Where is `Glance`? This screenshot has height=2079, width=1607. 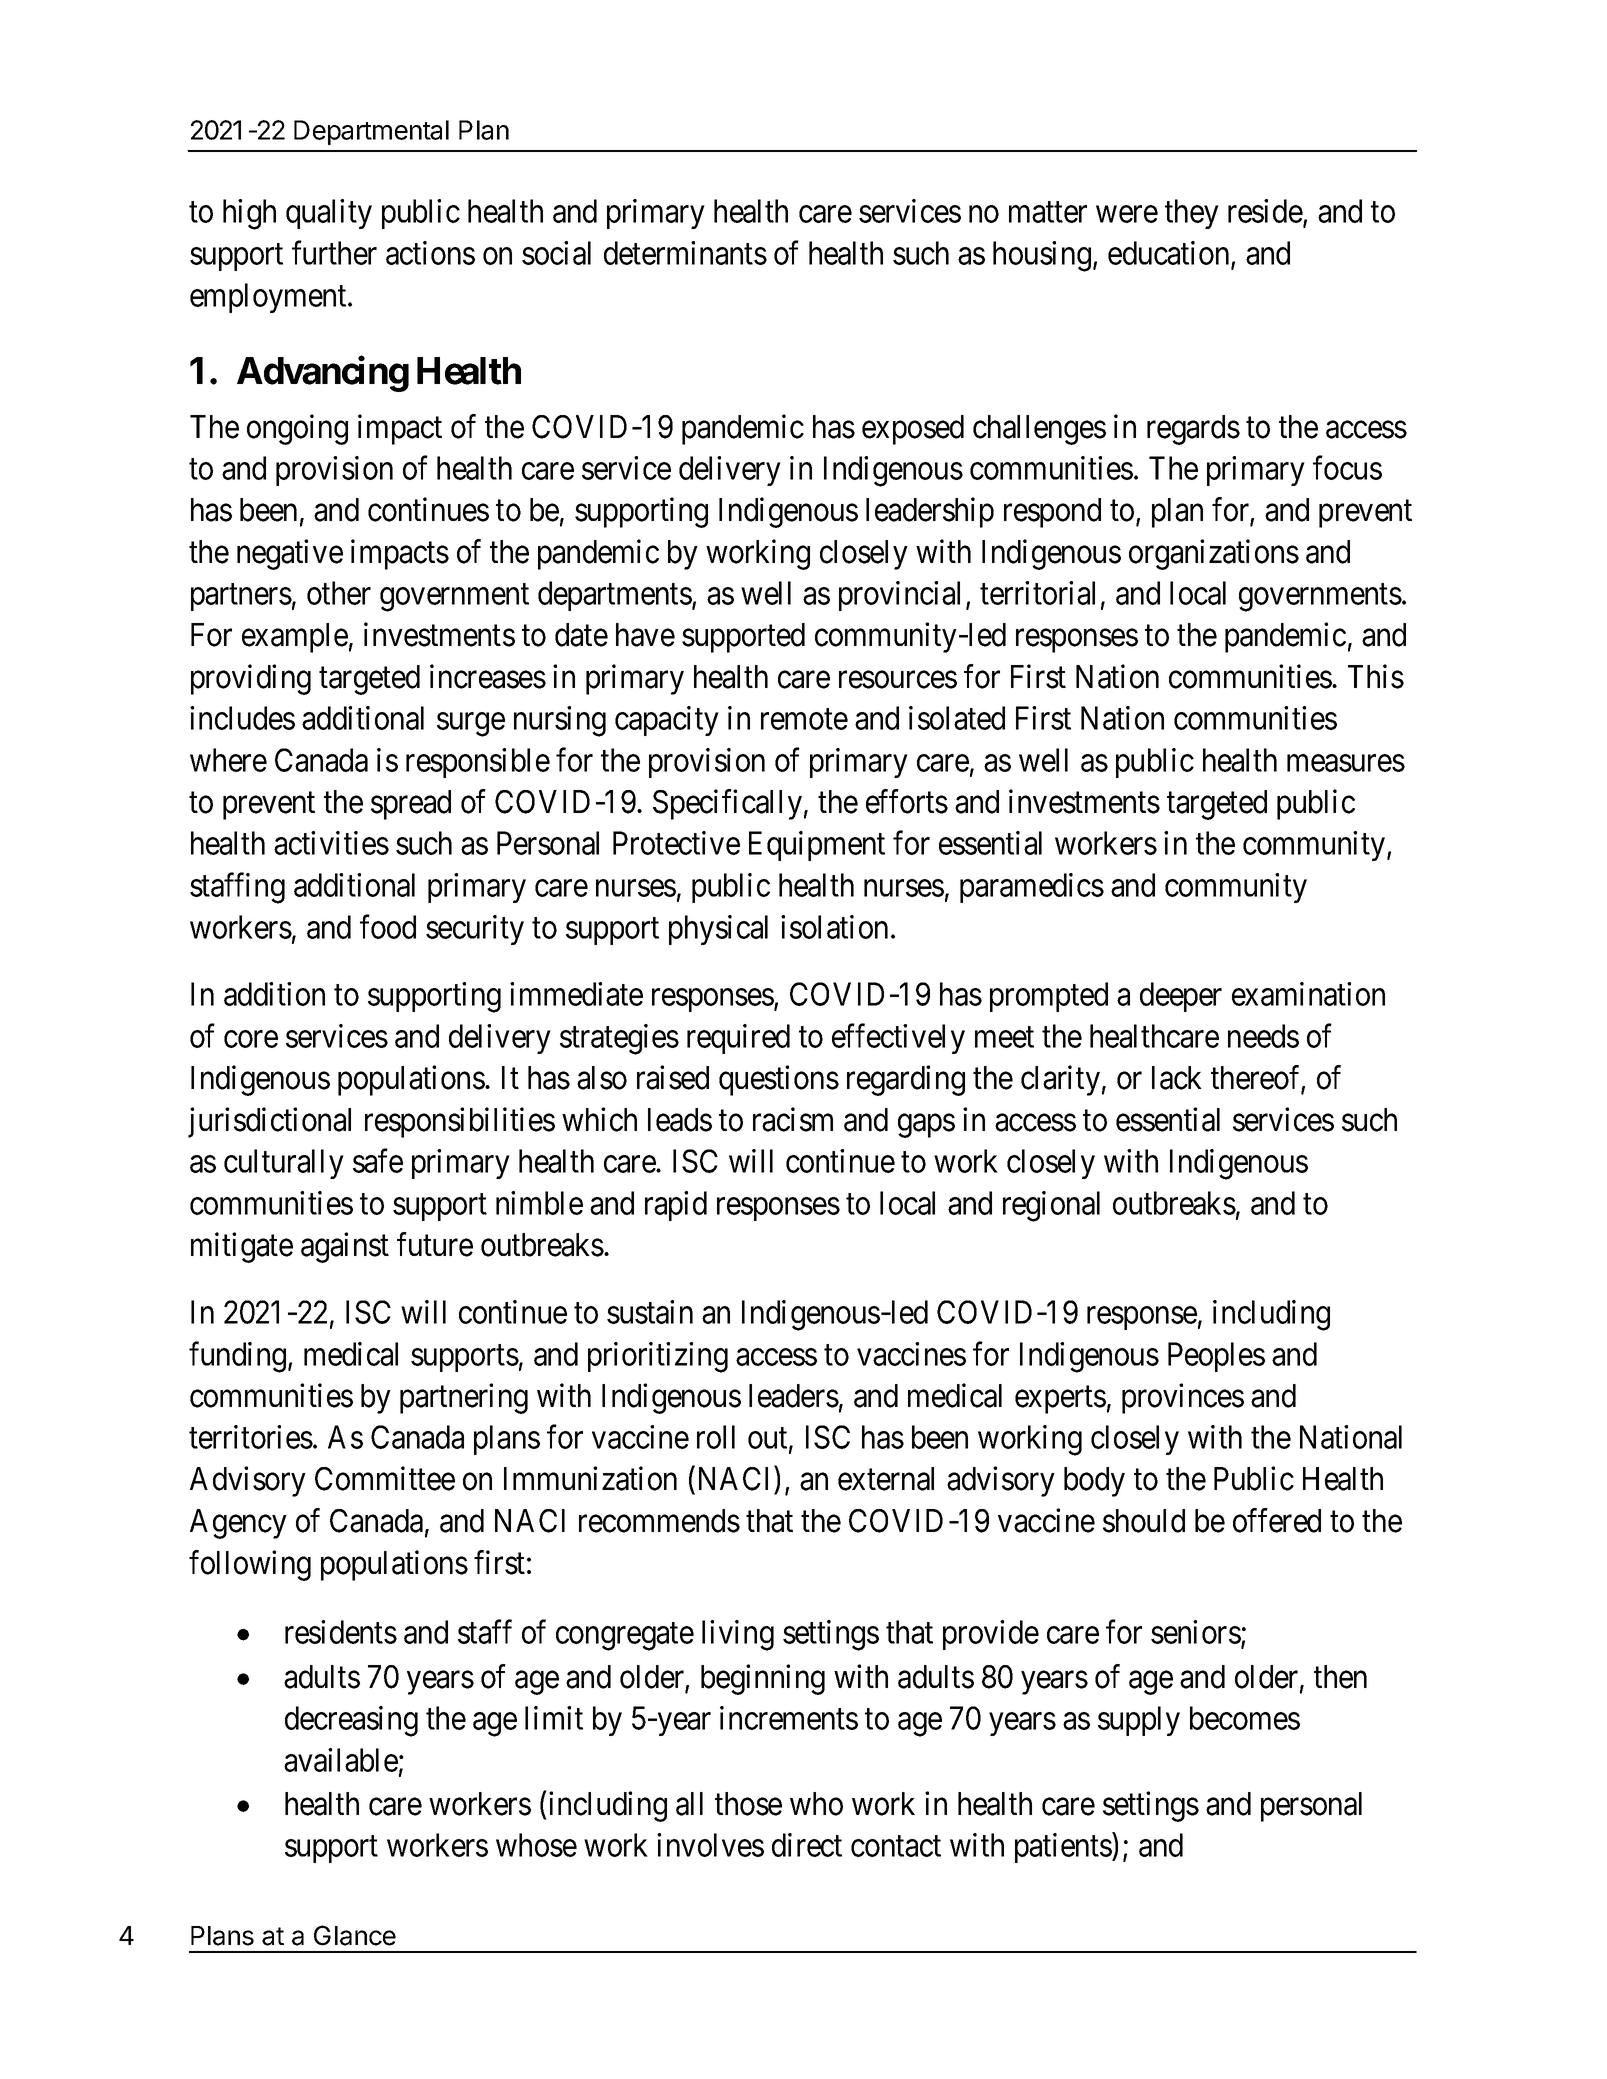
Glance is located at coordinates (355, 1935).
